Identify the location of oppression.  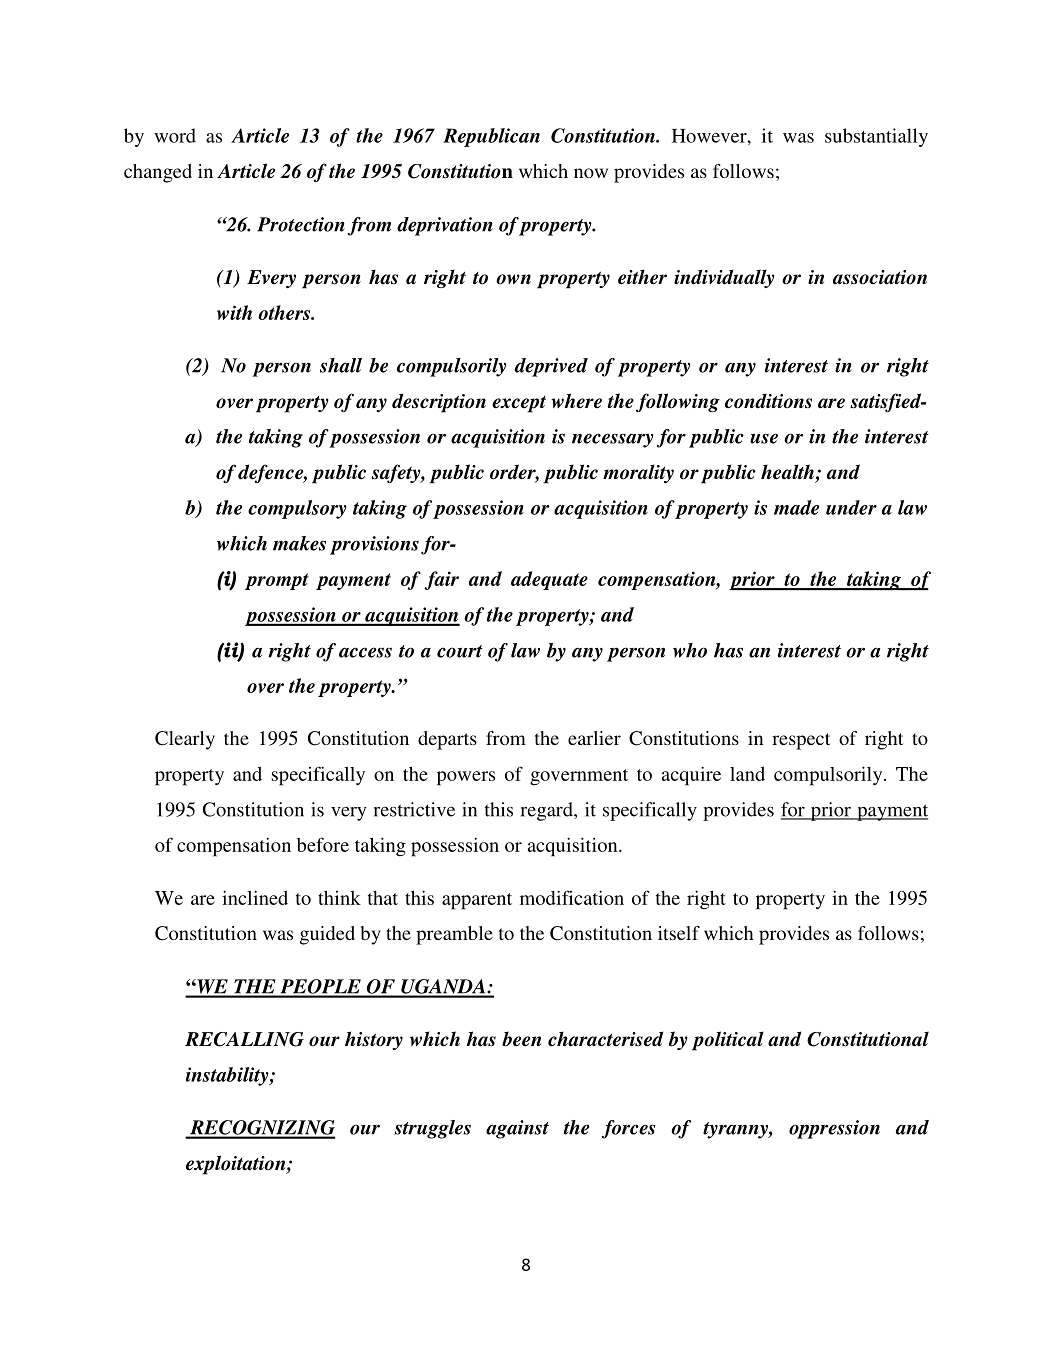
(834, 1129).
